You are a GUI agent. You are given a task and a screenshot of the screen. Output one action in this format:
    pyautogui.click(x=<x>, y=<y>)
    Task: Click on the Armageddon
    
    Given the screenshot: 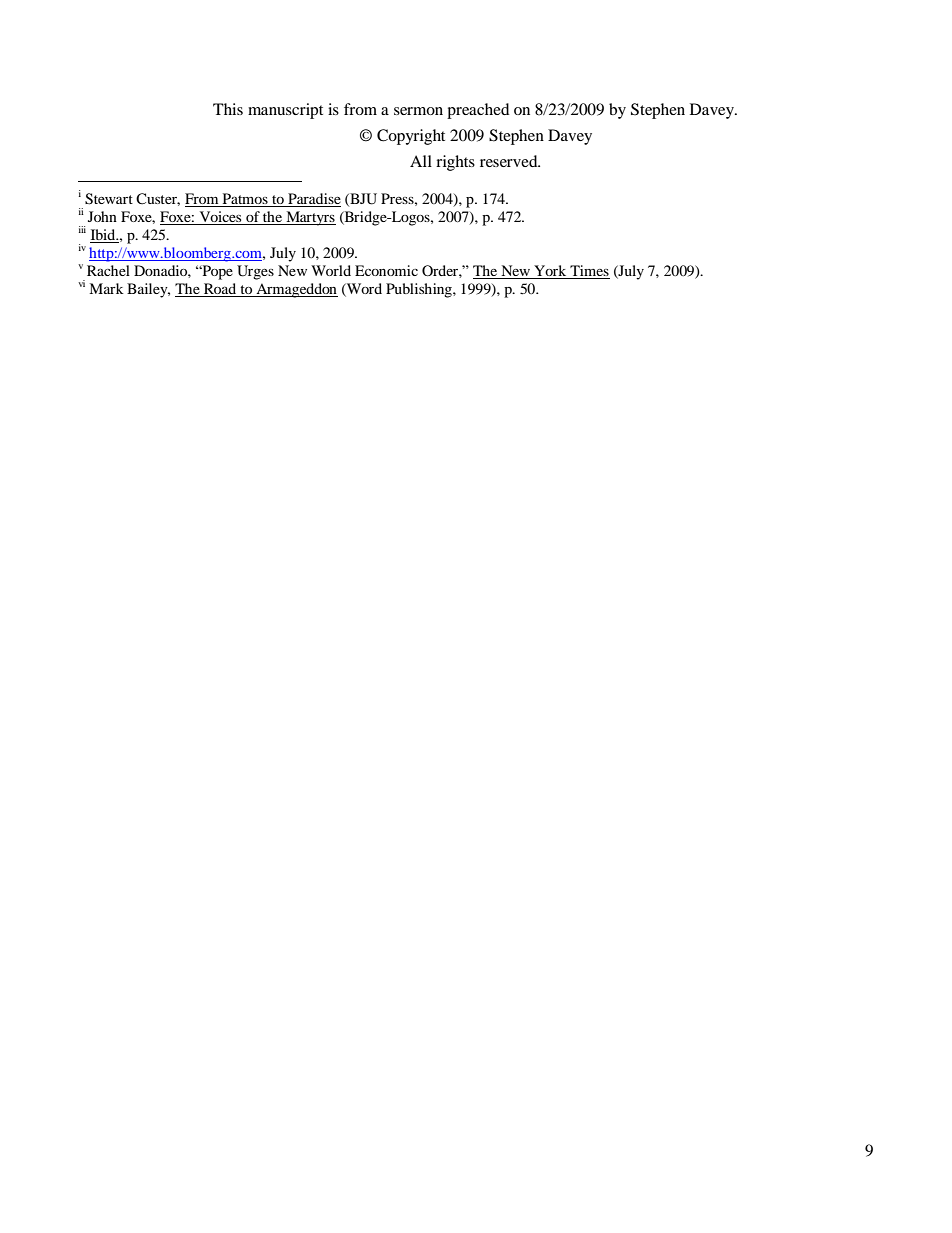 What is the action you would take?
    pyautogui.click(x=296, y=290)
